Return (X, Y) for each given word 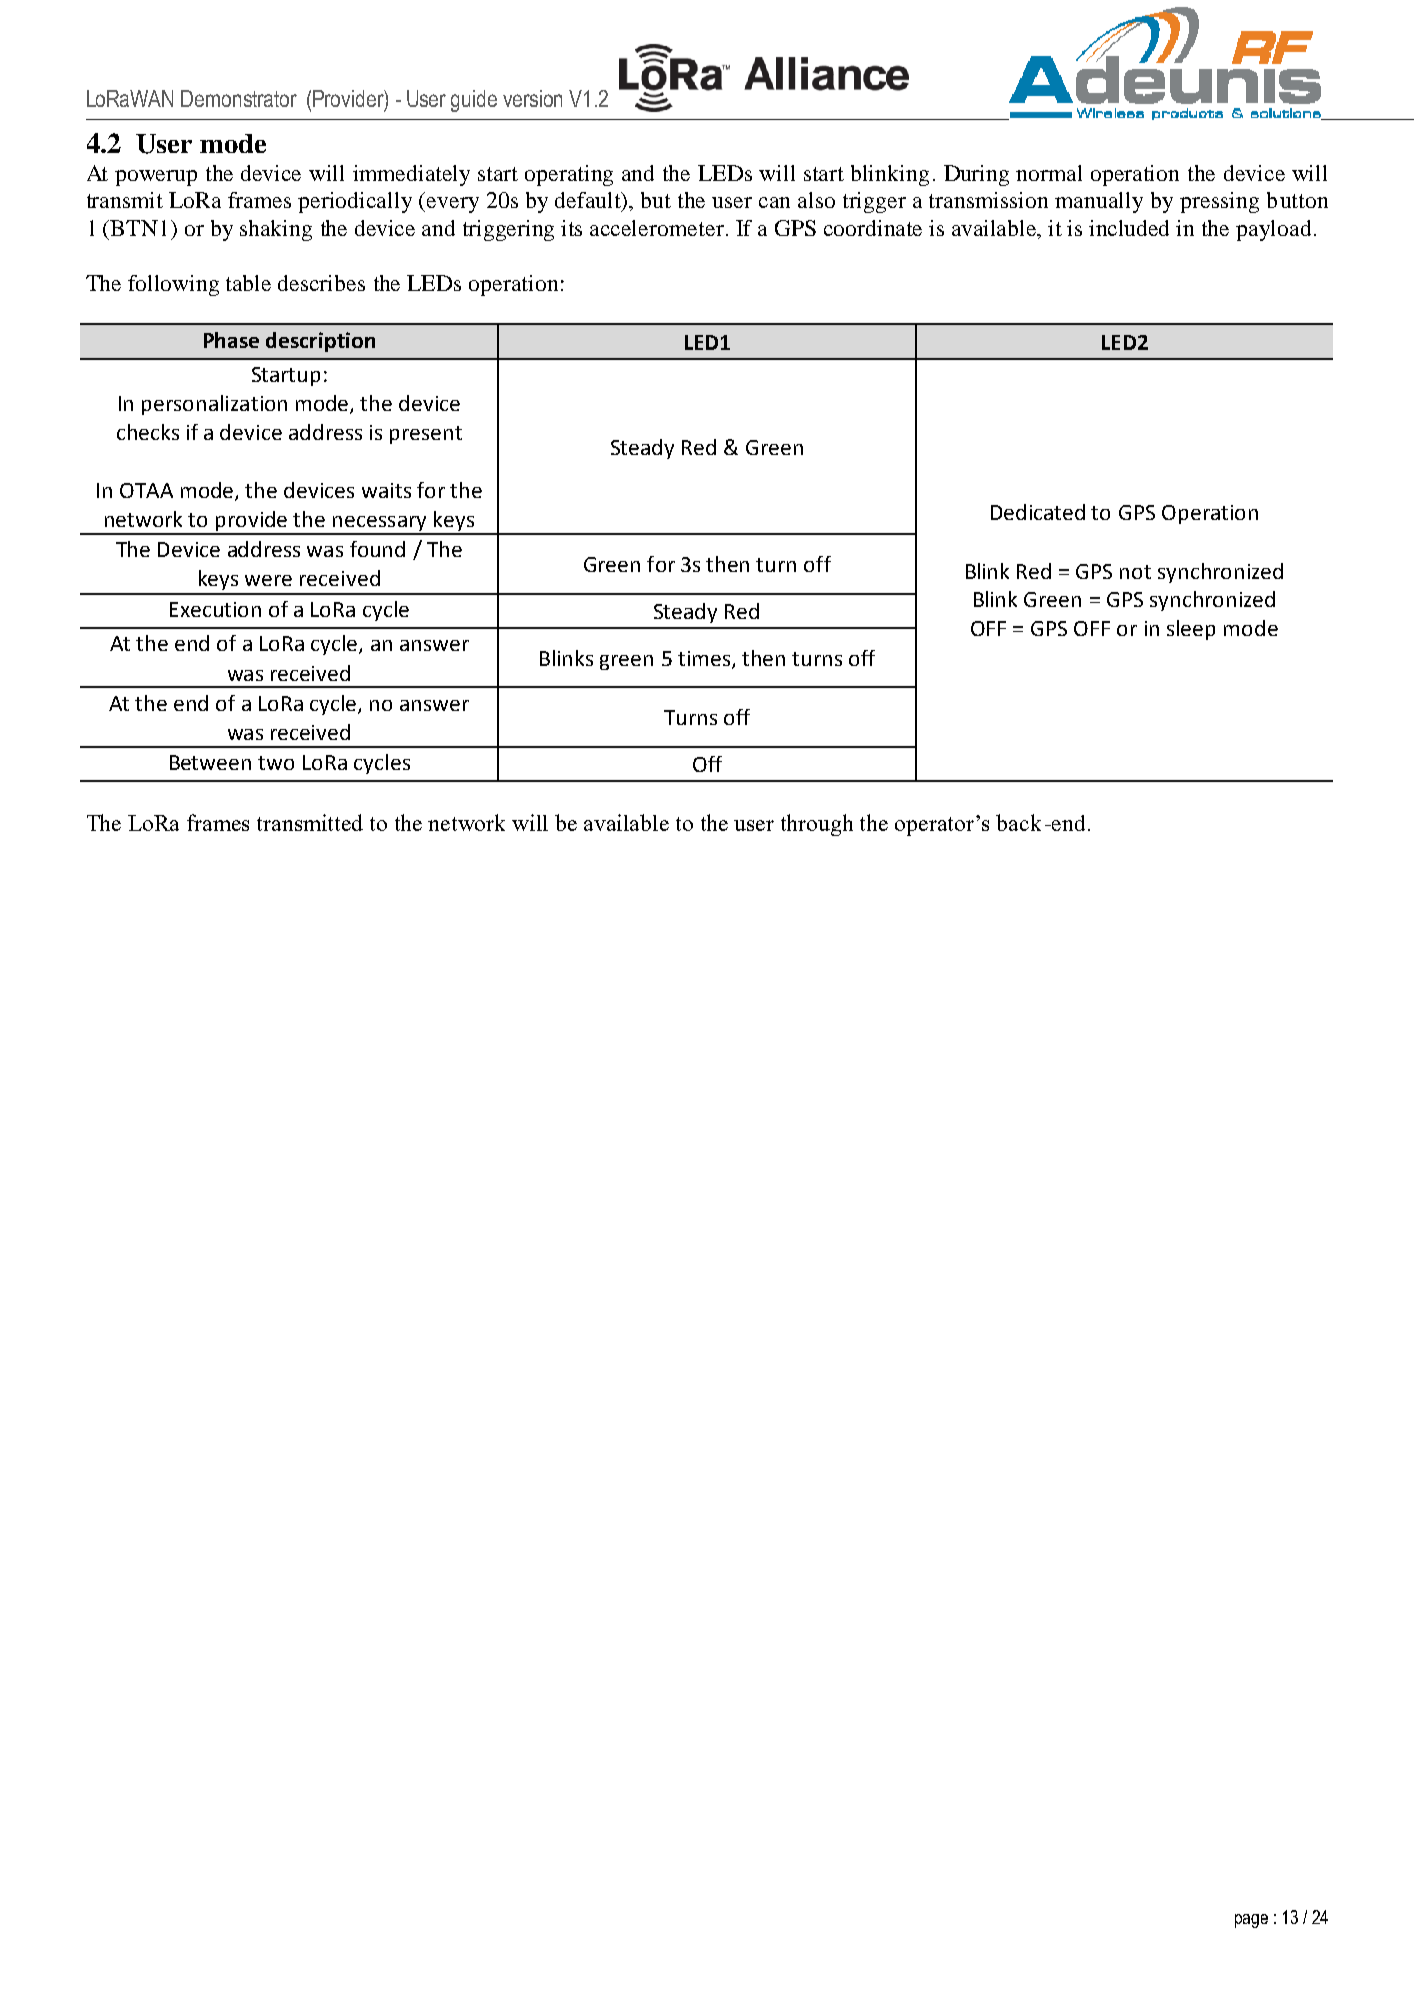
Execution (215, 609)
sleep (1191, 630)
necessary (380, 525)
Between (210, 762)
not (1135, 572)
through (817, 825)
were (268, 580)
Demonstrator (239, 98)
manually (1099, 202)
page (1251, 1921)
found (377, 549)
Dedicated (1038, 512)
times (705, 660)
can (774, 202)
